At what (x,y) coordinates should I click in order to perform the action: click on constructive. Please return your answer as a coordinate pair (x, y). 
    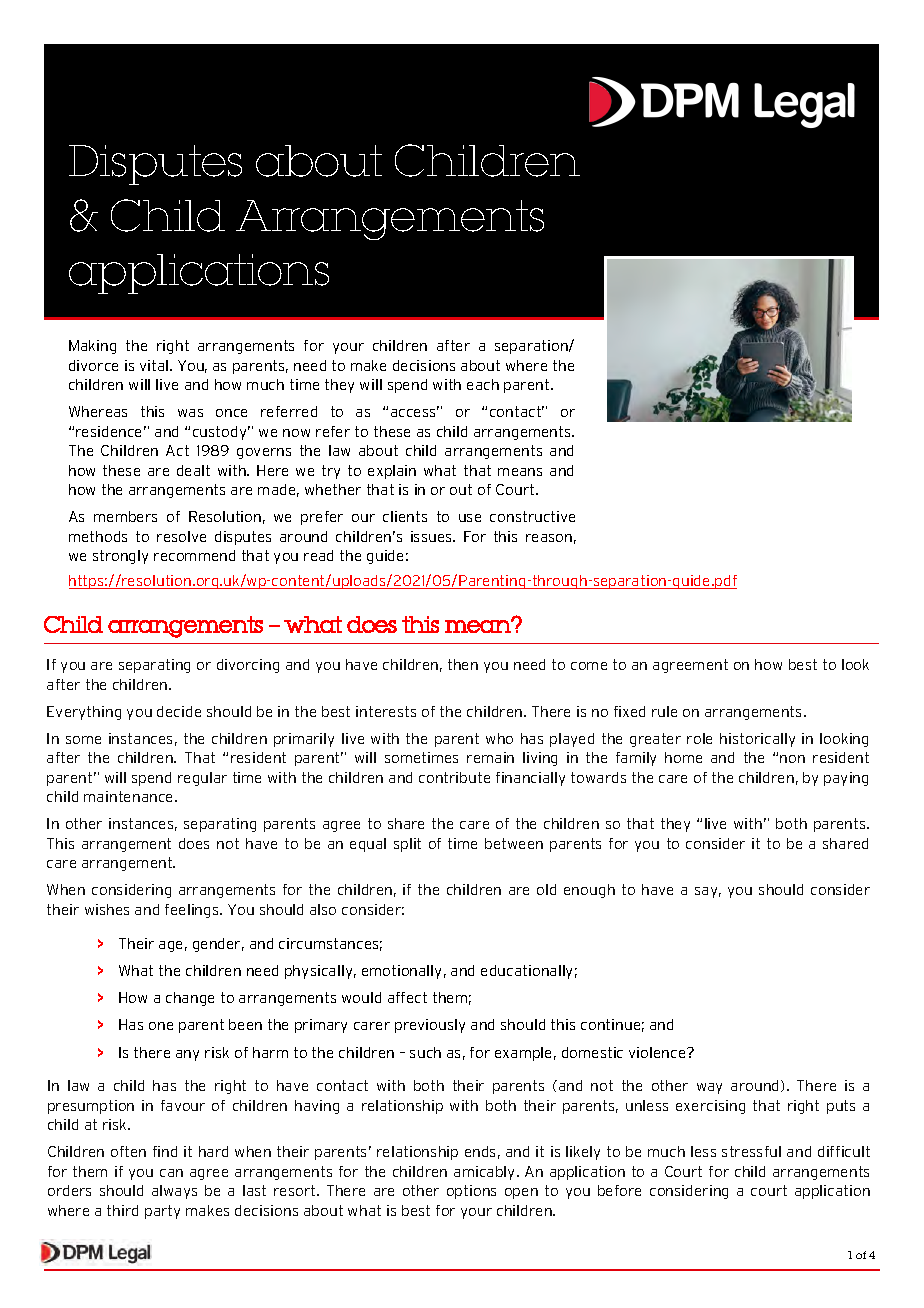
    Looking at the image, I should click on (532, 516).
